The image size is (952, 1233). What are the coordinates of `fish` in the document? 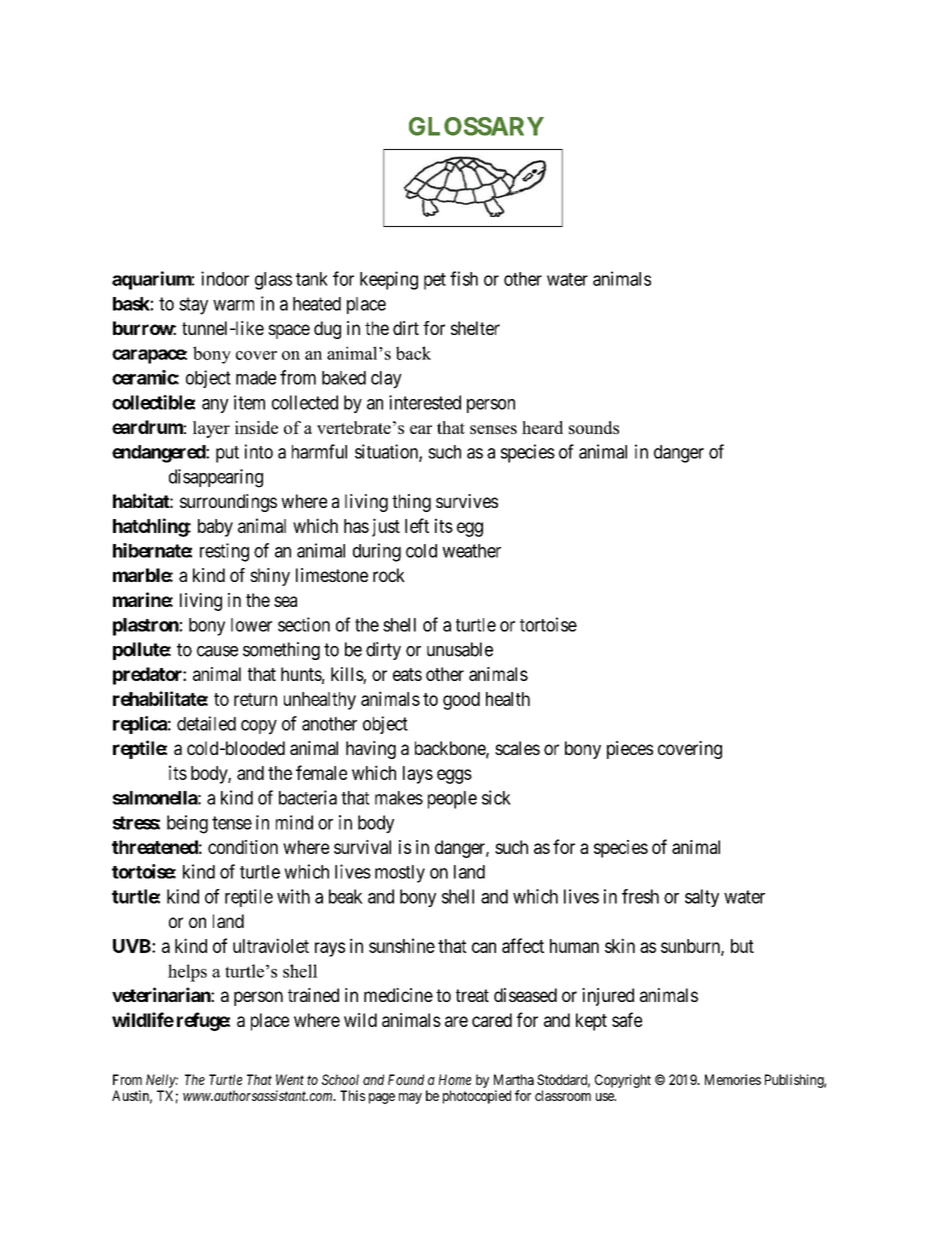 It's located at (464, 278).
